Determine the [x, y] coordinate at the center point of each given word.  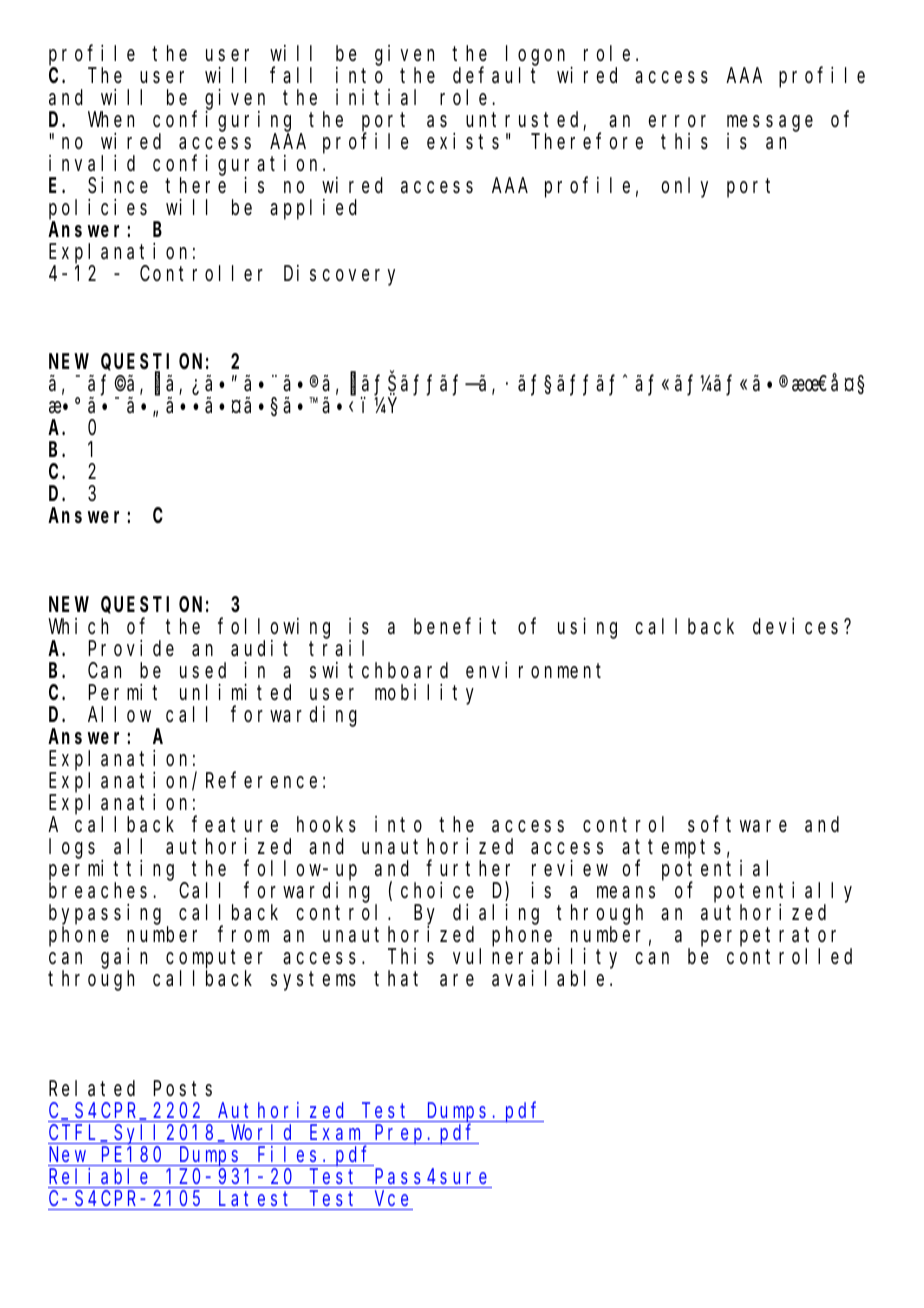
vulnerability [535, 959]
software [737, 824]
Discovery [339, 275]
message [770, 124]
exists [463, 141]
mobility [424, 694]
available [548, 978]
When [111, 119]
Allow [119, 714]
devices [795, 626]
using [587, 628]
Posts [183, 1089]
